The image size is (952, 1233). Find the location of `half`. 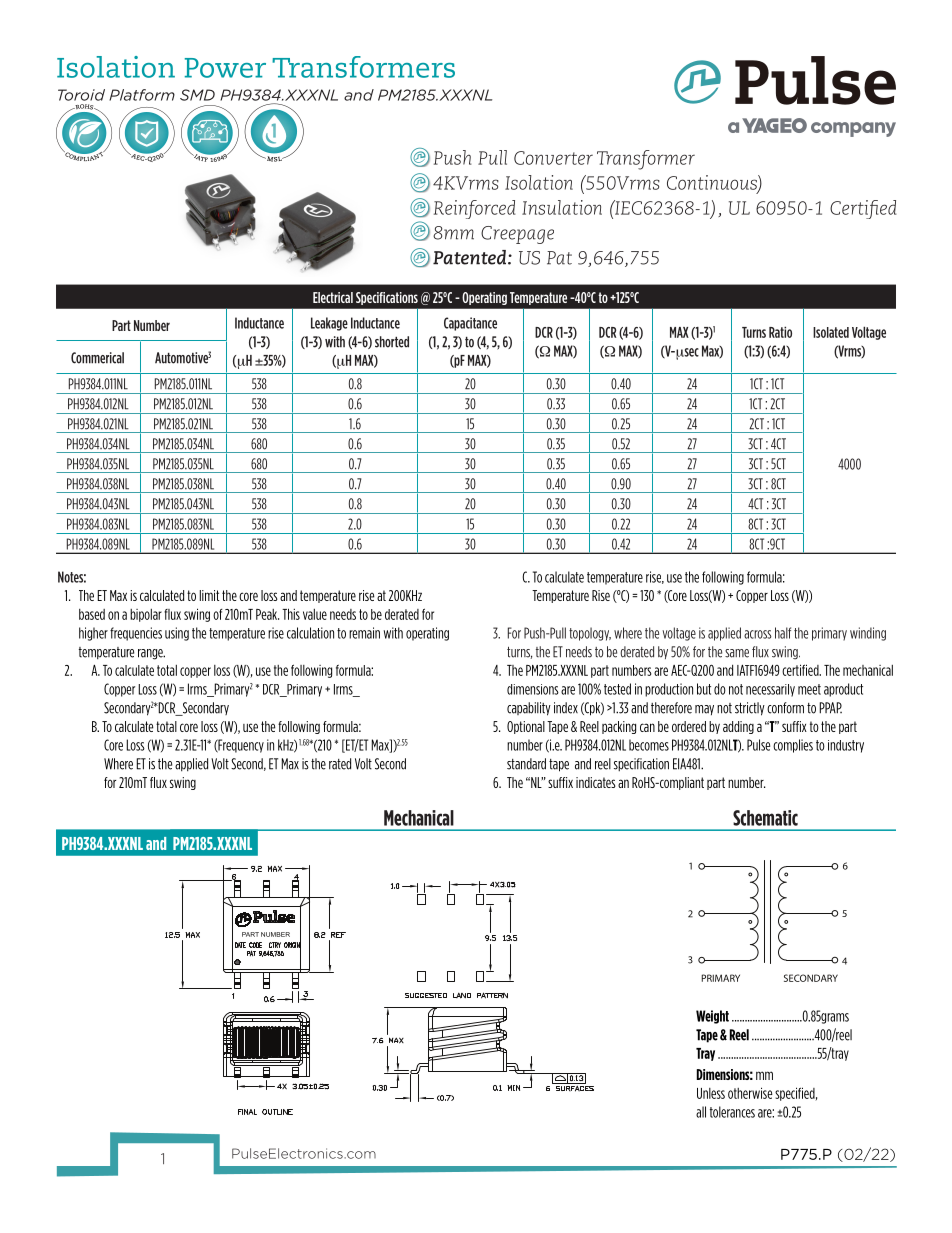

half is located at coordinates (783, 633).
